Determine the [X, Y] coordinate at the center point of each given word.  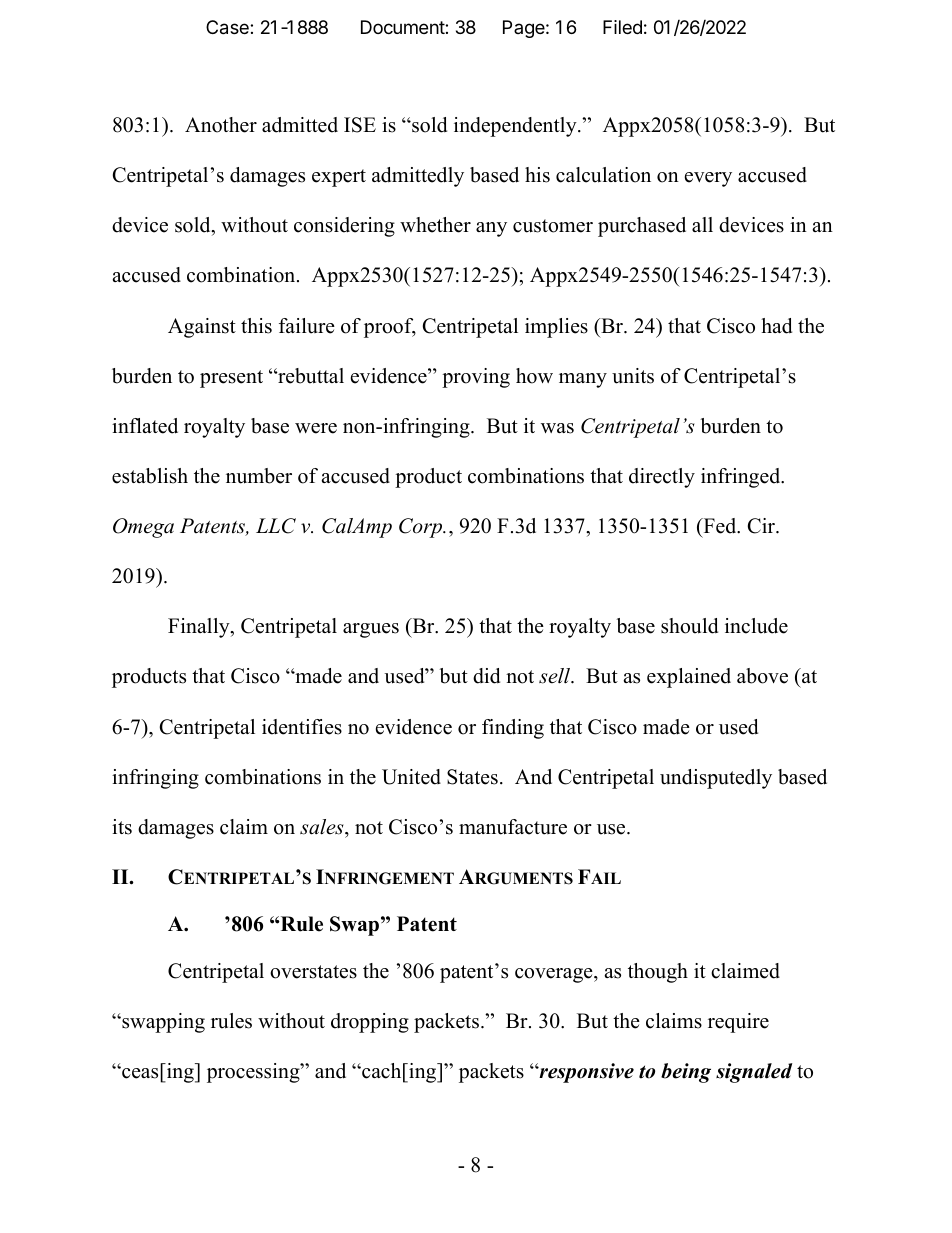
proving [476, 378]
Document [403, 27]
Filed [622, 27]
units [633, 376]
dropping [370, 1023]
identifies [302, 727]
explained [689, 678]
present [231, 379]
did [486, 676]
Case [228, 27]
